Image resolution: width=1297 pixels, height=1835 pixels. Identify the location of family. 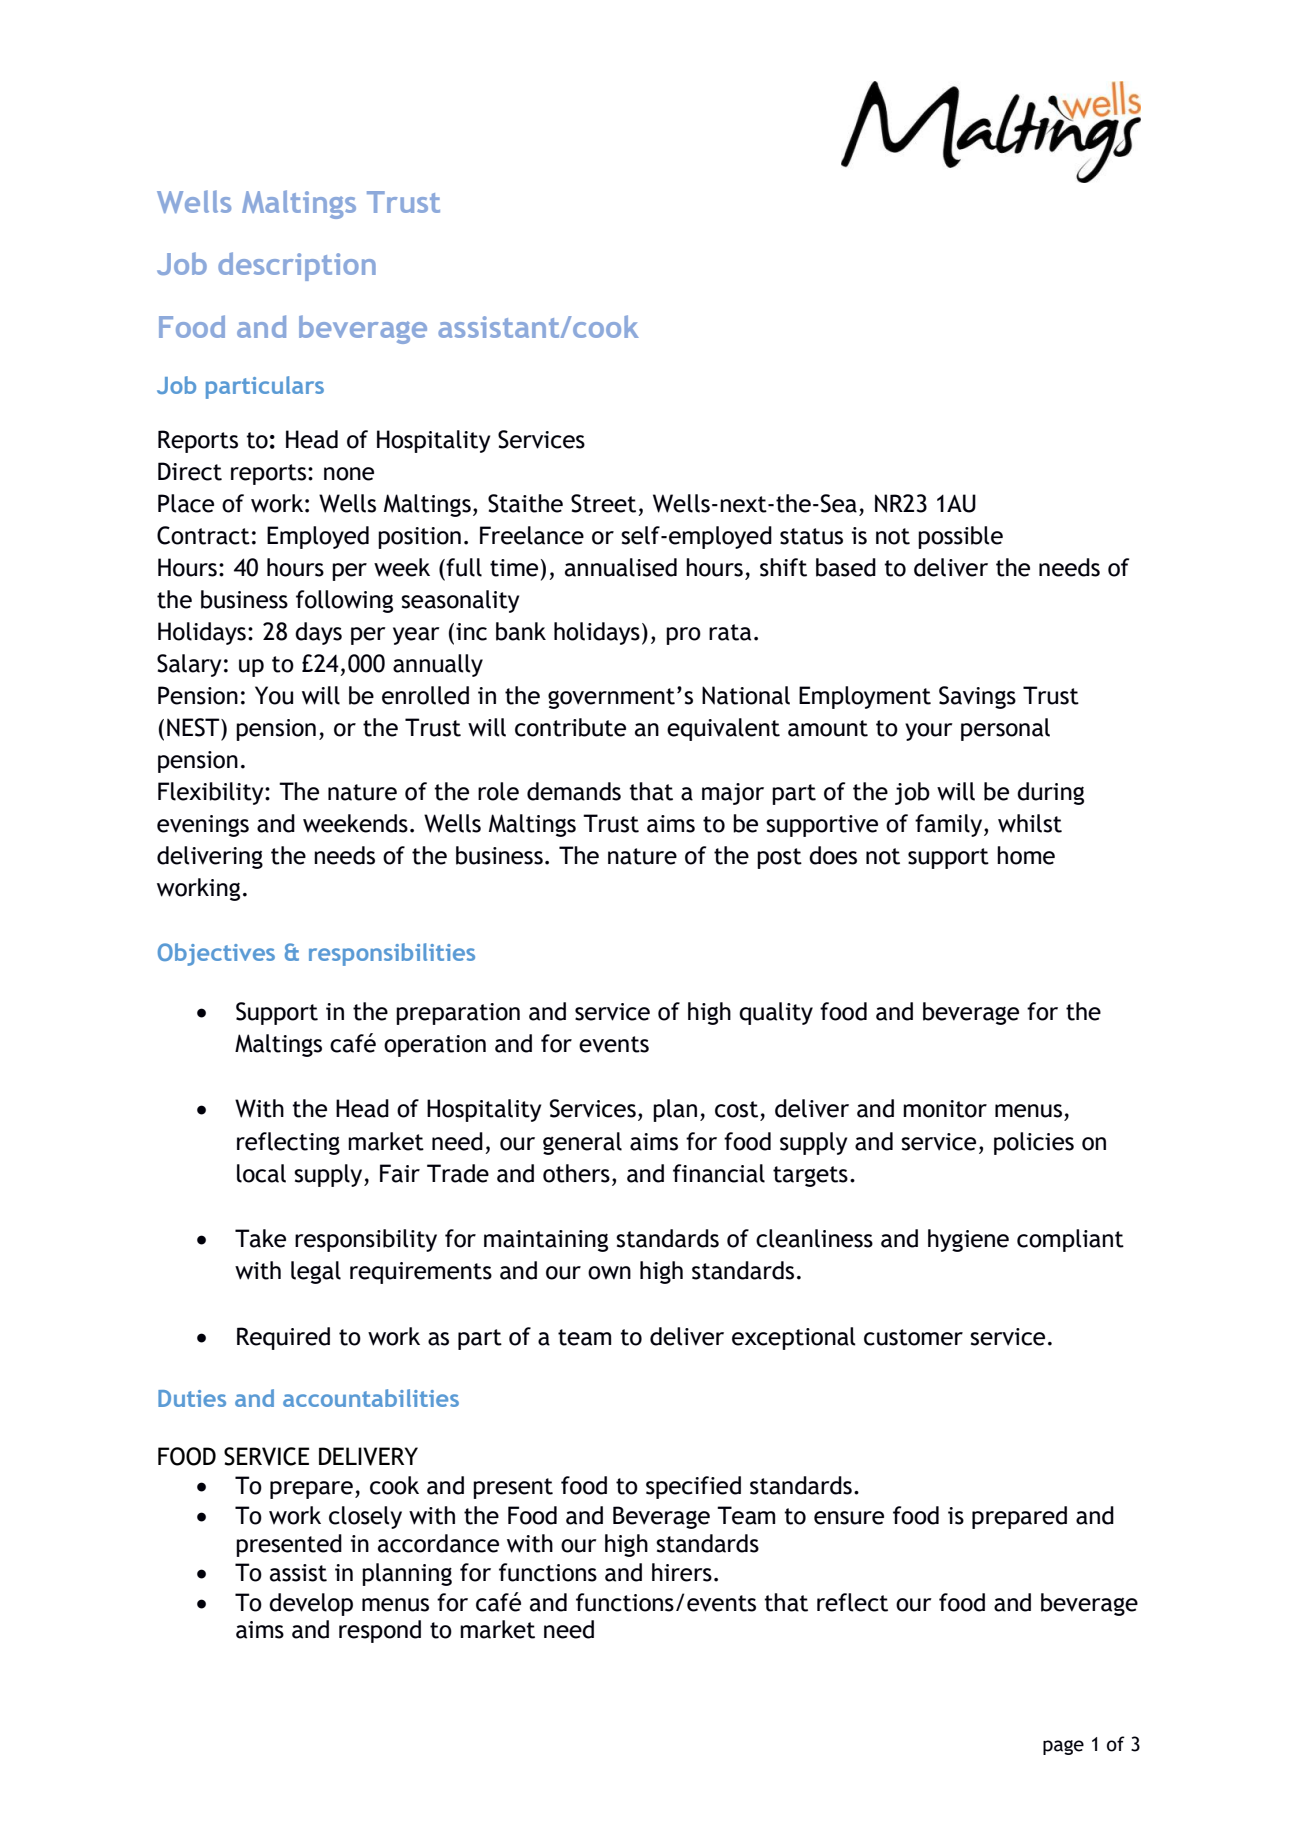
(950, 825).
